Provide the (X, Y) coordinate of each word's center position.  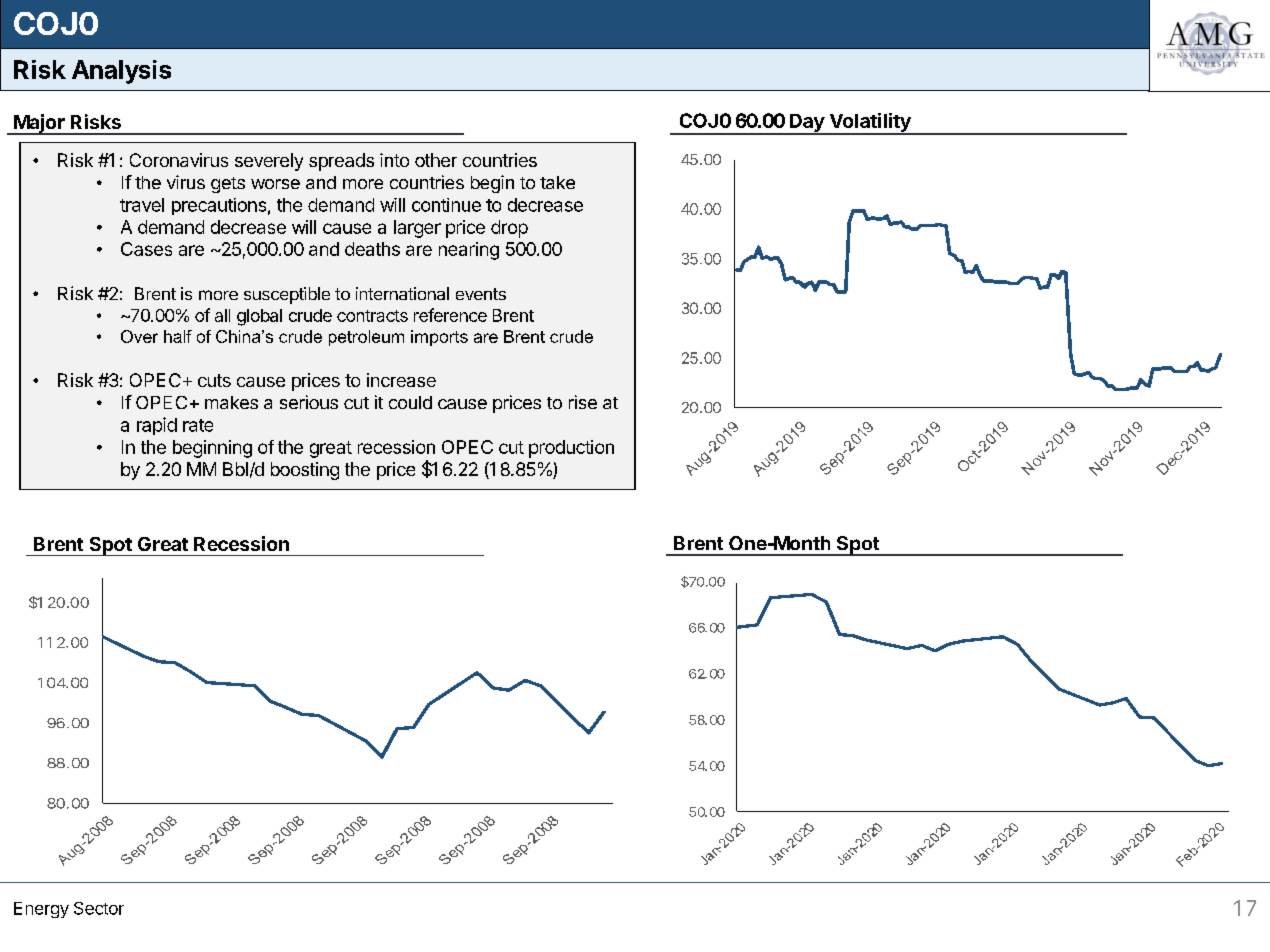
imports (439, 338)
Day (806, 124)
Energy (41, 910)
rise (583, 402)
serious (309, 402)
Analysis (121, 72)
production (571, 449)
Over (139, 336)
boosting (305, 471)
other (436, 160)
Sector (99, 908)
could (410, 402)
